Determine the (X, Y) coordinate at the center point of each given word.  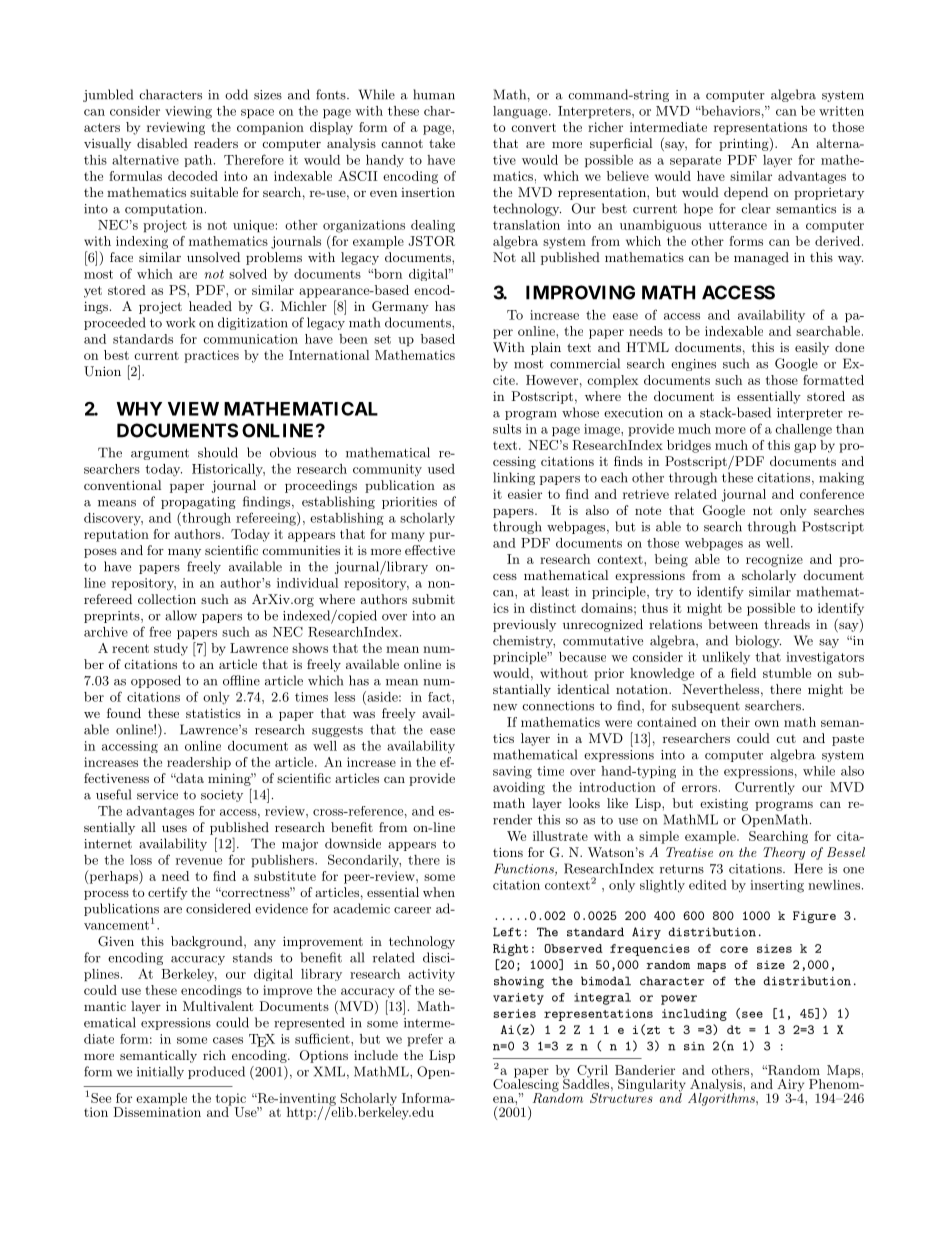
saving (512, 772)
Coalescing (526, 1085)
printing (745, 144)
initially (160, 1072)
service (157, 795)
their (735, 722)
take (442, 143)
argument (160, 454)
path (199, 161)
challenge (803, 430)
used (441, 469)
